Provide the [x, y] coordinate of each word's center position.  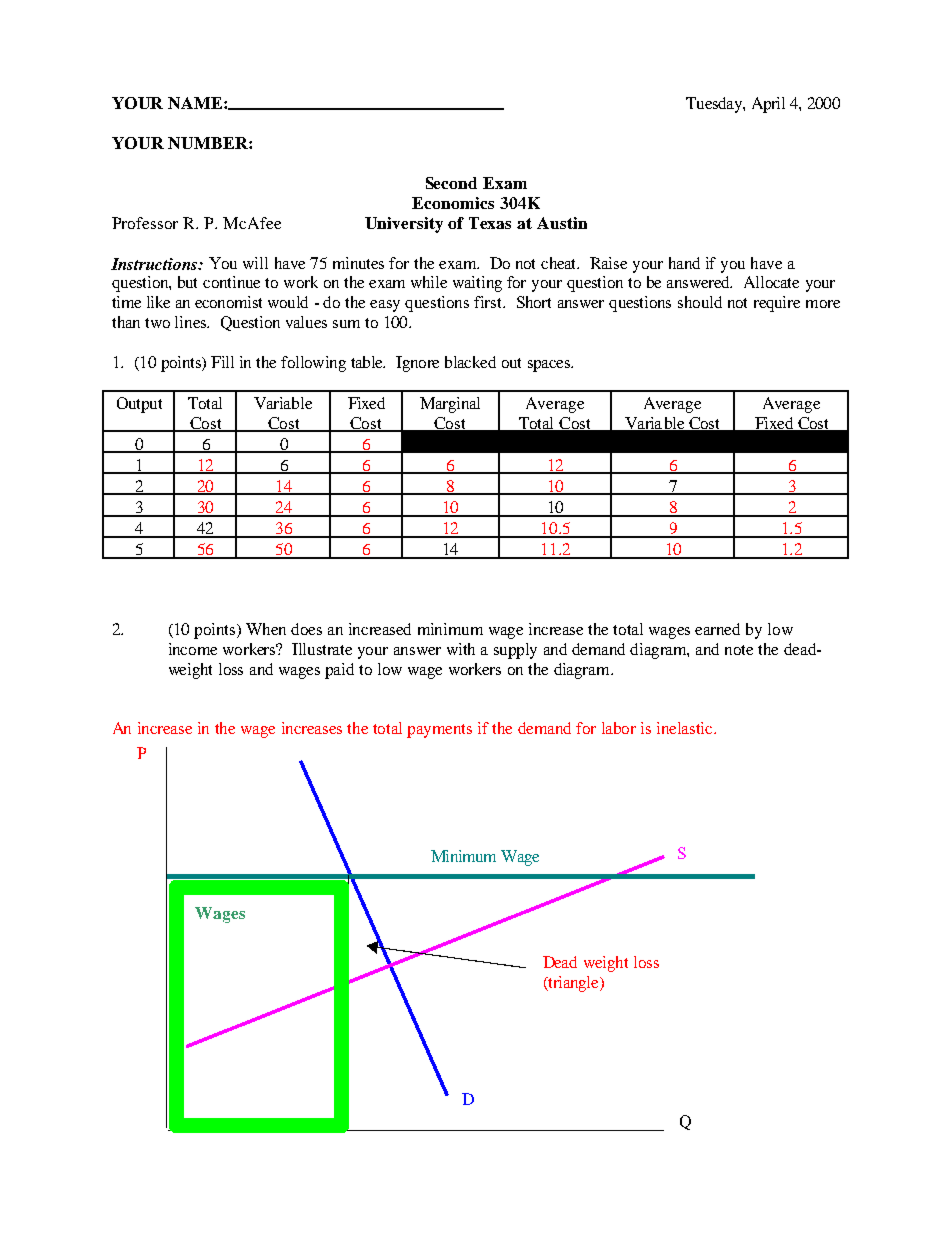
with [461, 649]
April [768, 105]
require [777, 304]
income [193, 649]
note [739, 650]
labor [619, 728]
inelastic [686, 728]
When [266, 629]
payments [439, 731]
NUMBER [209, 143]
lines [192, 322]
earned [717, 629]
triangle [573, 984]
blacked [470, 362]
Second [451, 183]
